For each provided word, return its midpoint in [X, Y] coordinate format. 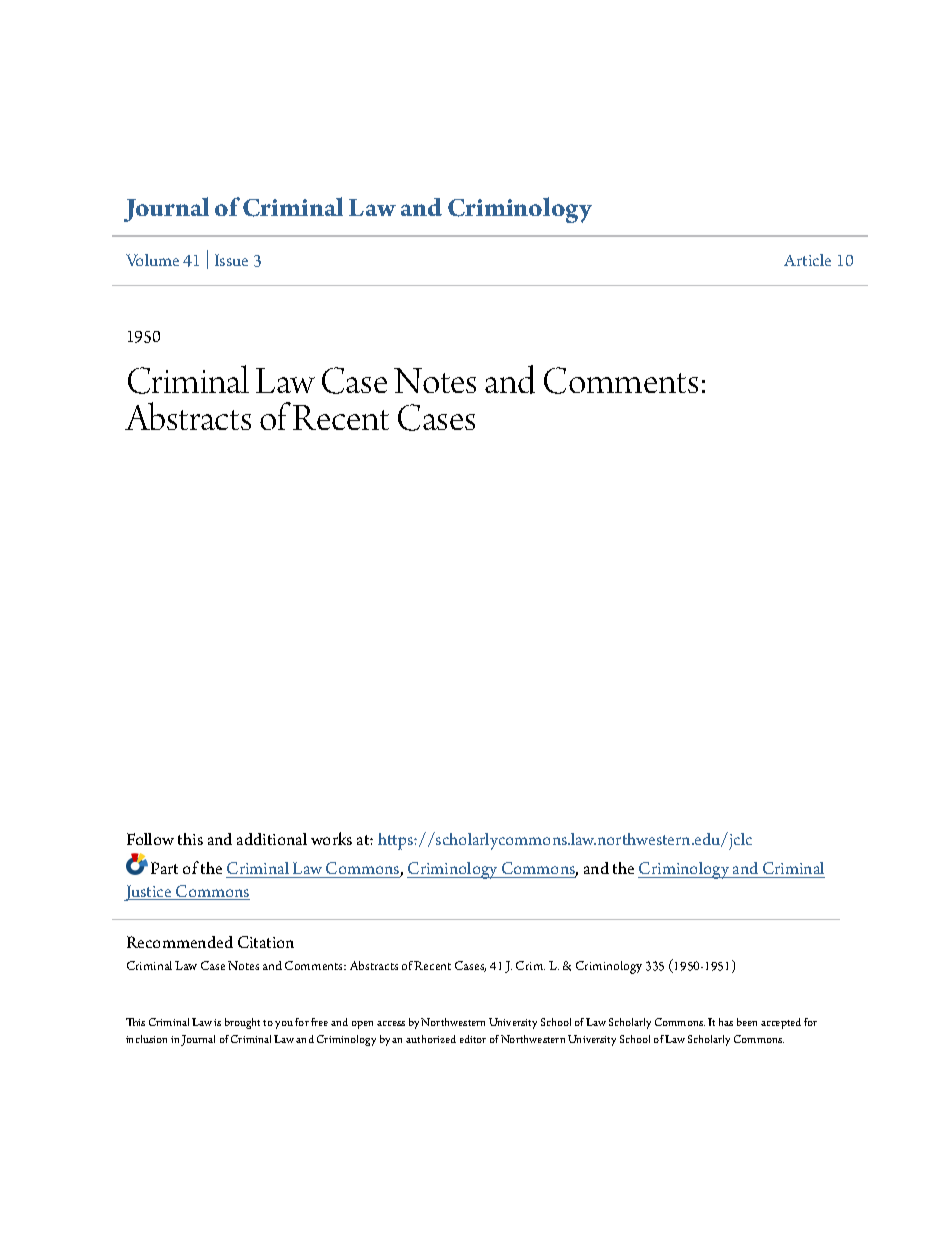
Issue [231, 260]
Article [807, 260]
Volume [152, 260]
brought [242, 1023]
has [726, 1022]
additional [272, 839]
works [331, 838]
